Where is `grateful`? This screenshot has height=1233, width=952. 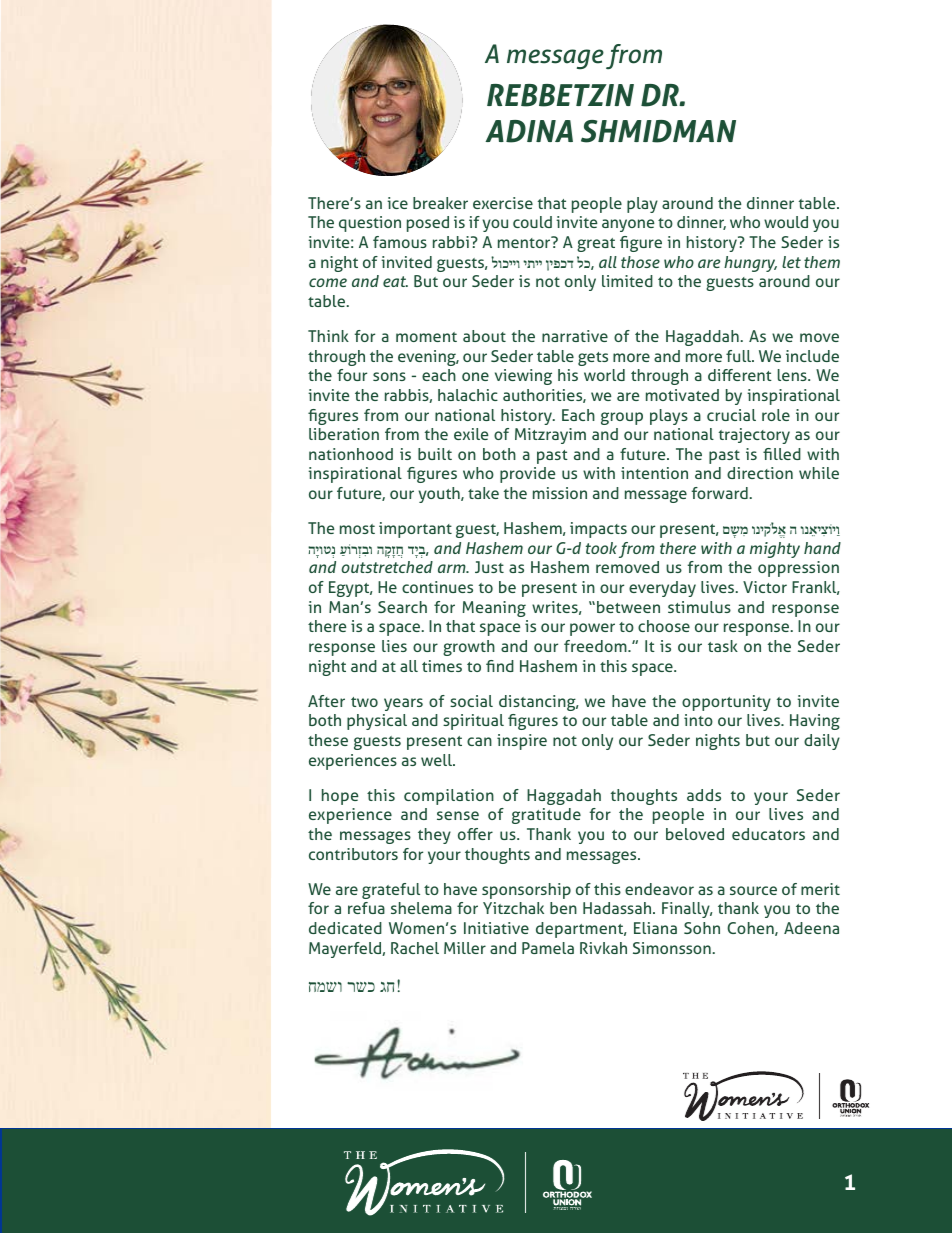 grateful is located at coordinates (391, 891).
